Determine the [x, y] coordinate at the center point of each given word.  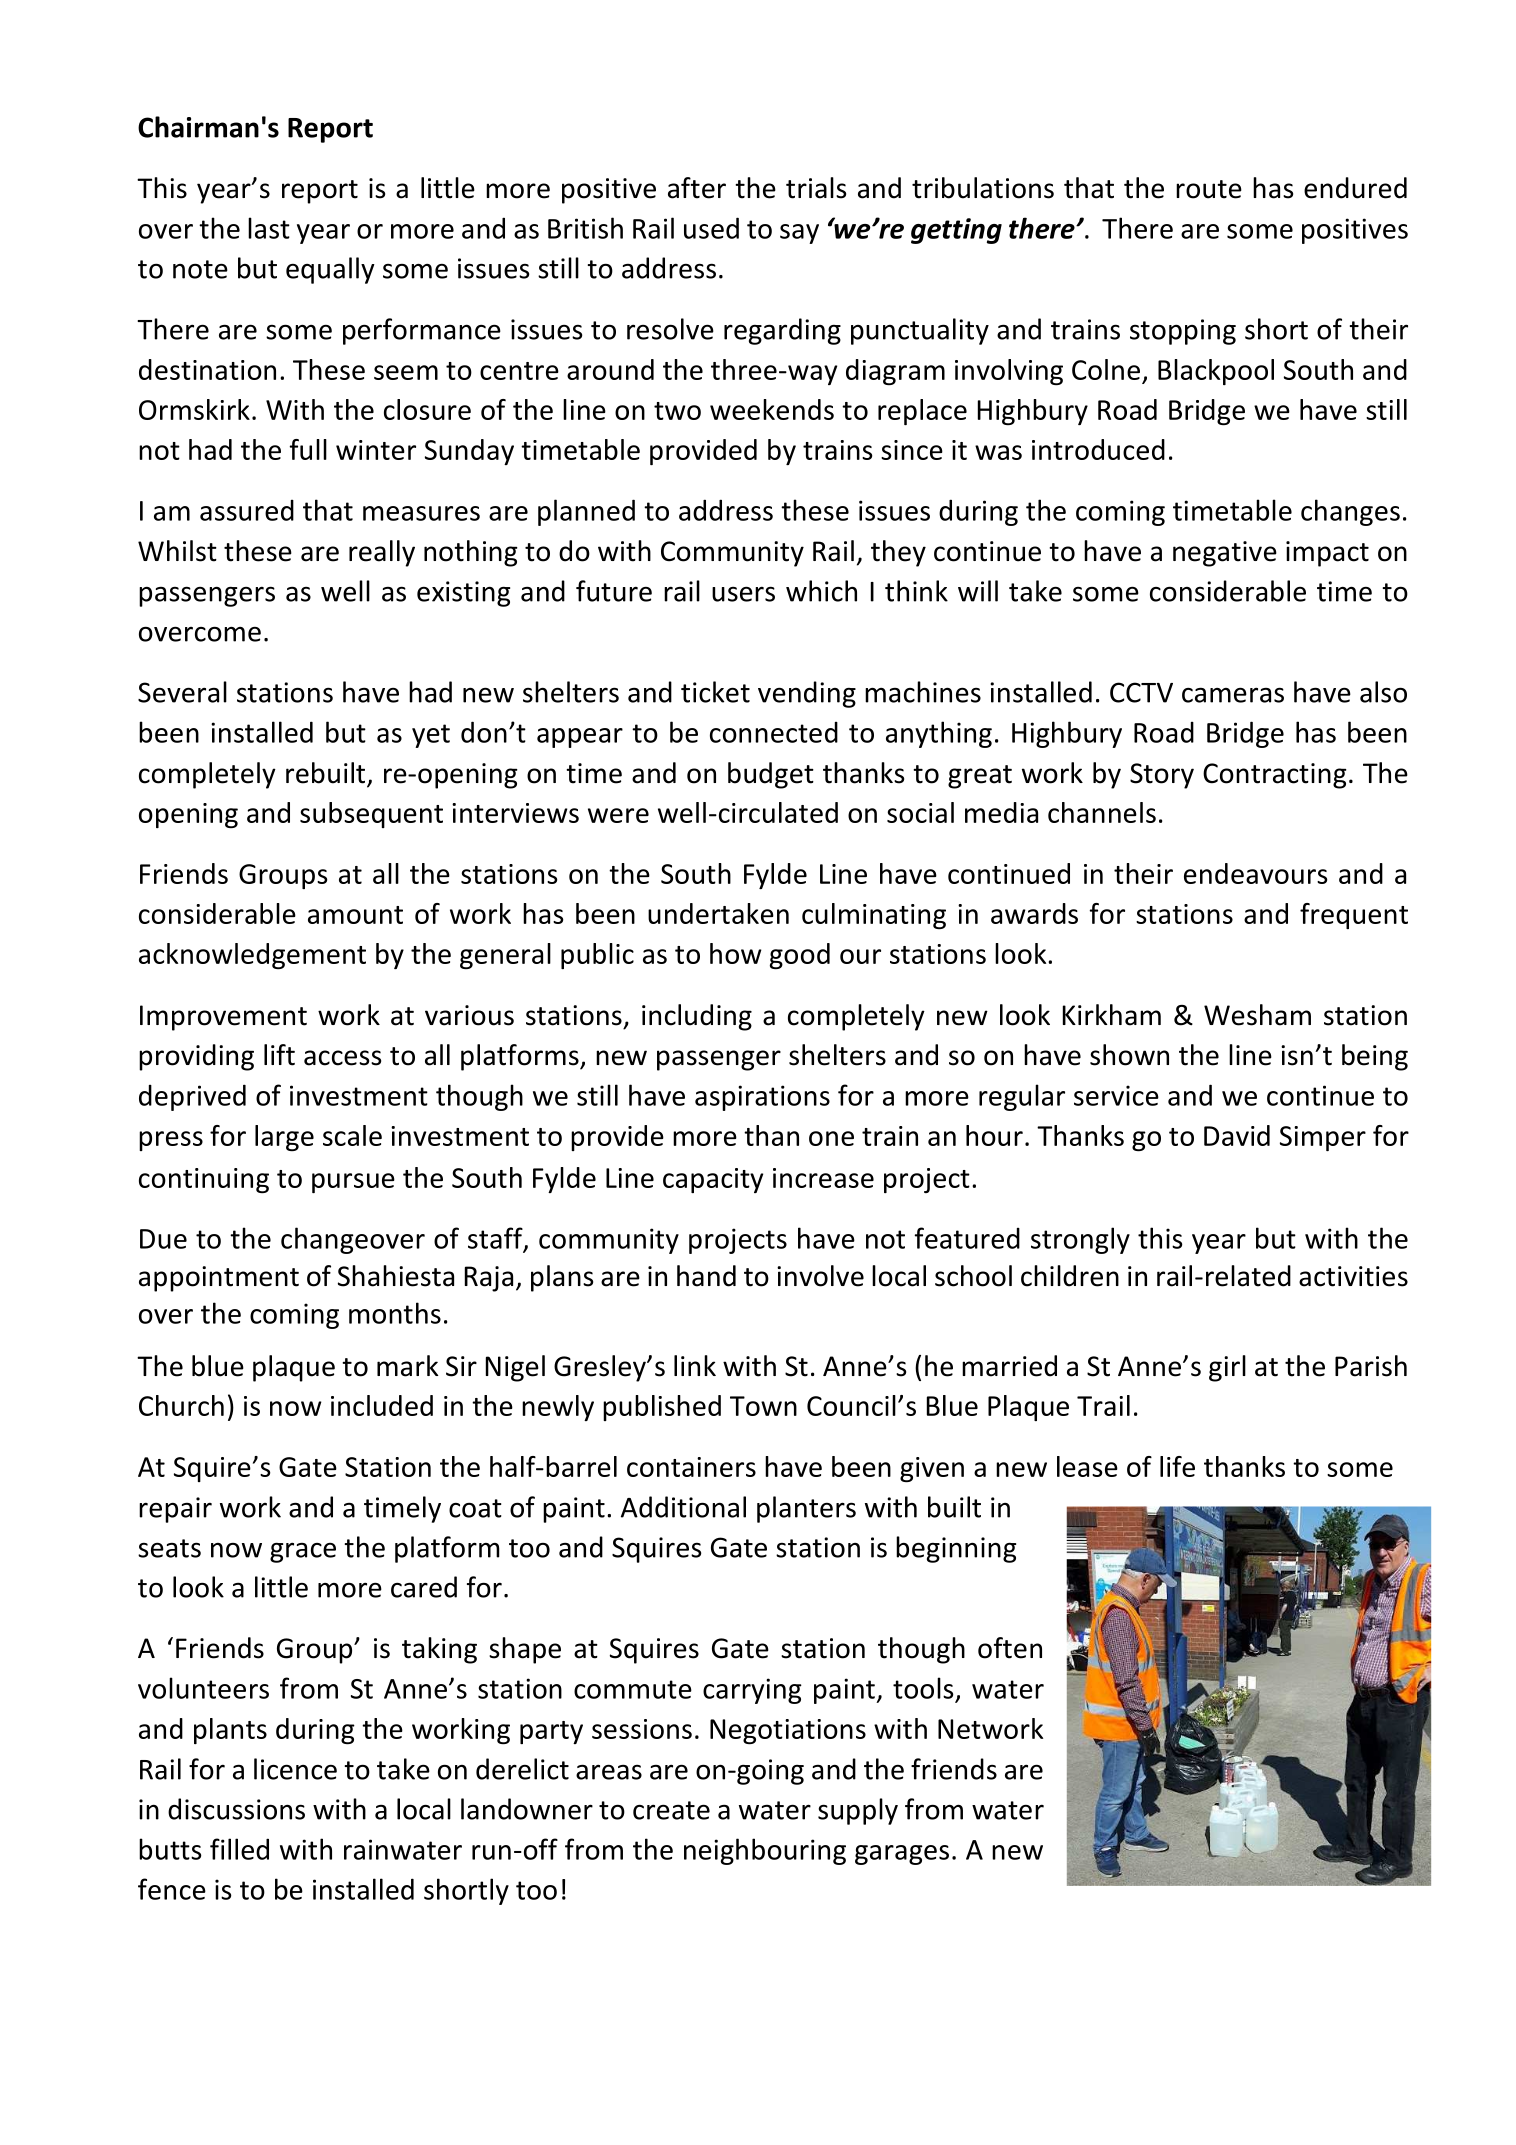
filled [239, 1849]
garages [902, 1855]
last [269, 228]
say [799, 234]
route [1209, 189]
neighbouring [765, 1851]
